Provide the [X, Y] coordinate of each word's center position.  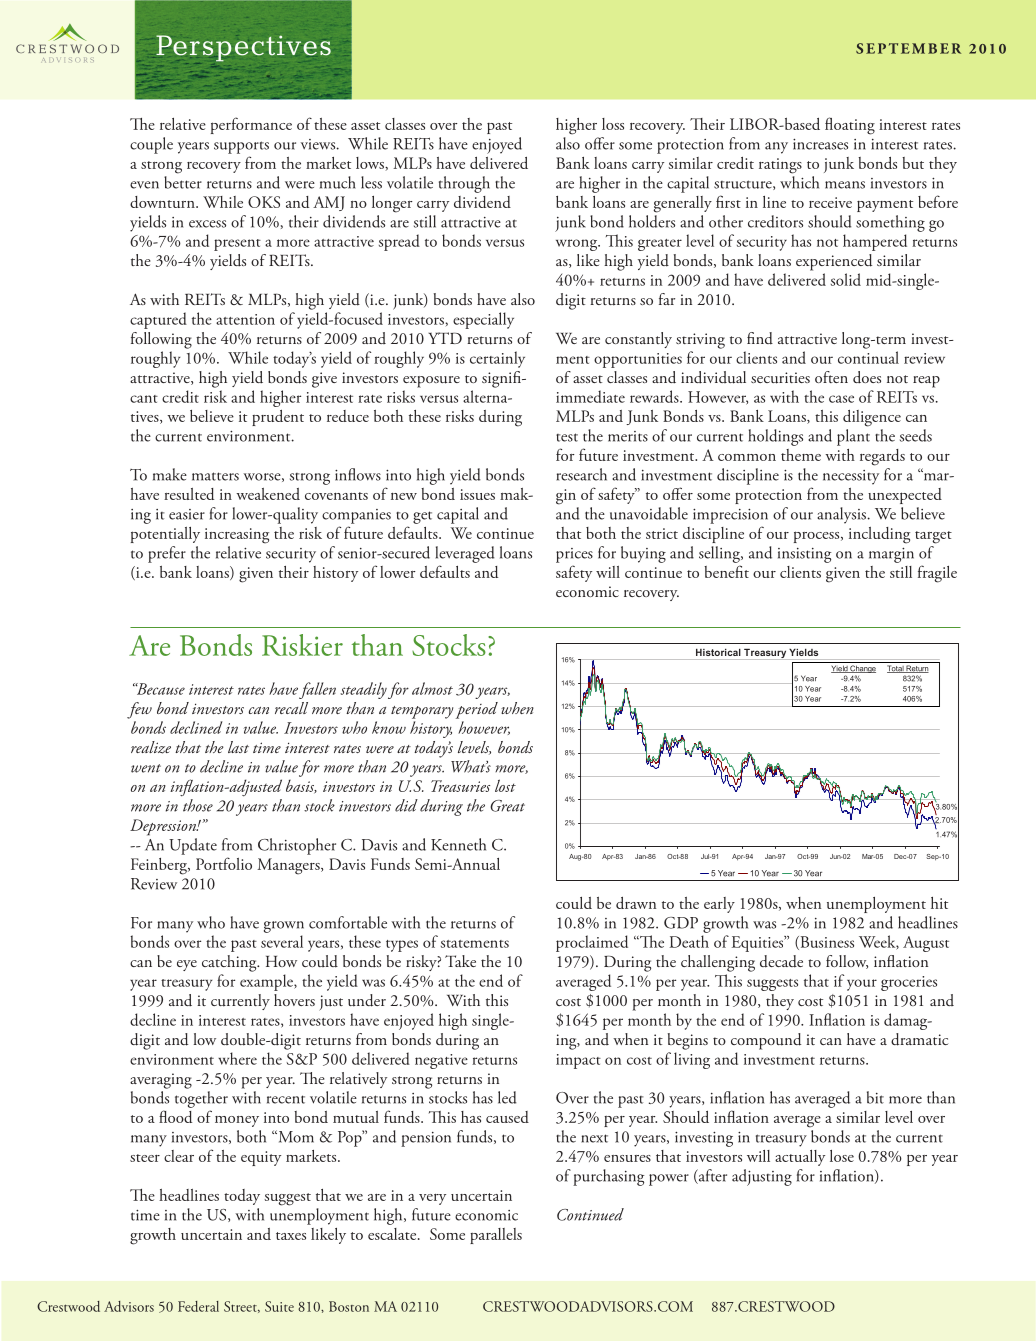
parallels [496, 1236]
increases [820, 144]
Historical [718, 652]
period [477, 710]
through [464, 184]
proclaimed [592, 943]
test [567, 437]
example [267, 982]
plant [853, 437]
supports [241, 147]
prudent [278, 418]
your [862, 985]
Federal [198, 1306]
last [238, 747]
